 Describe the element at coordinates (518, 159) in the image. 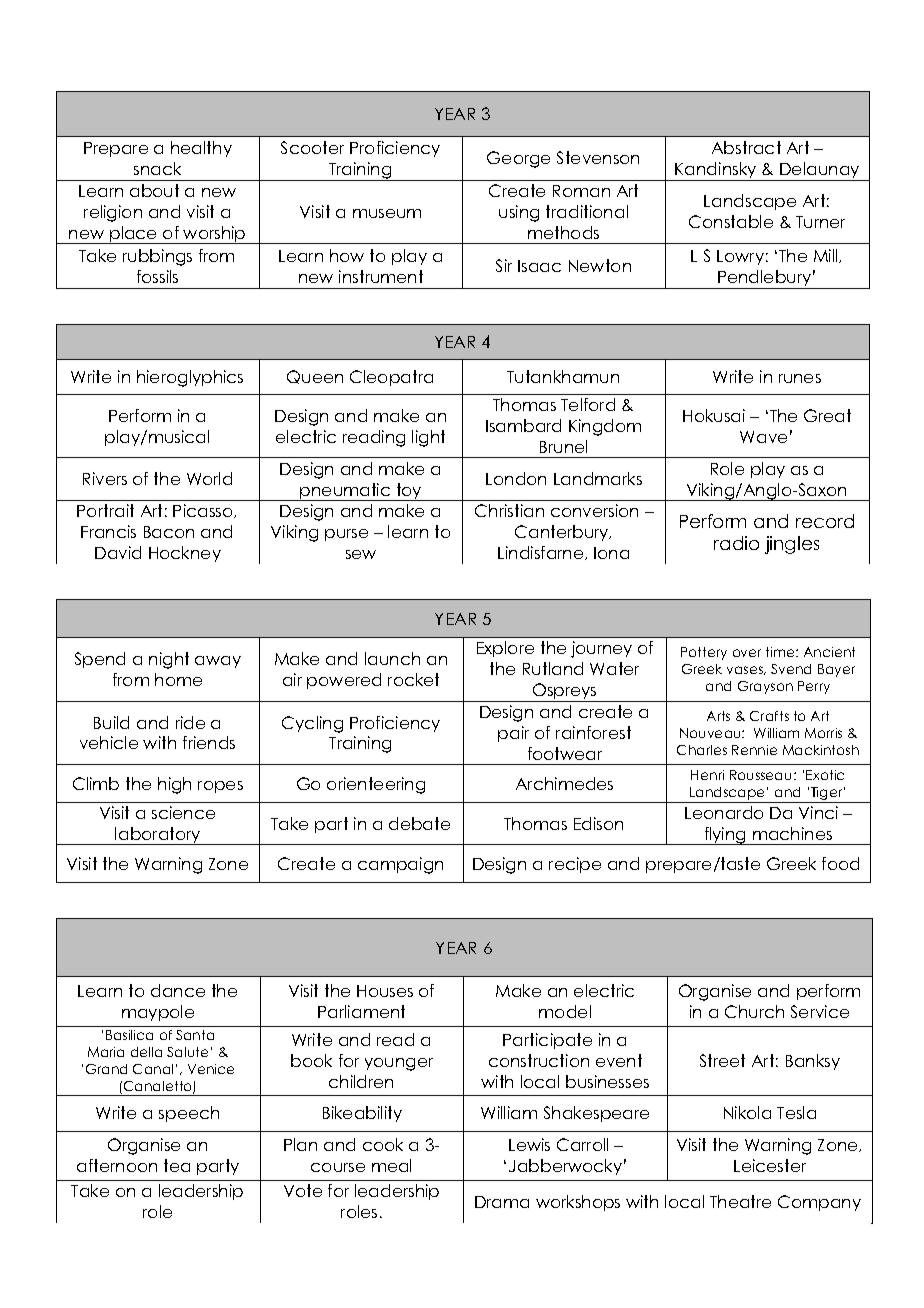

I see `George` at that location.
